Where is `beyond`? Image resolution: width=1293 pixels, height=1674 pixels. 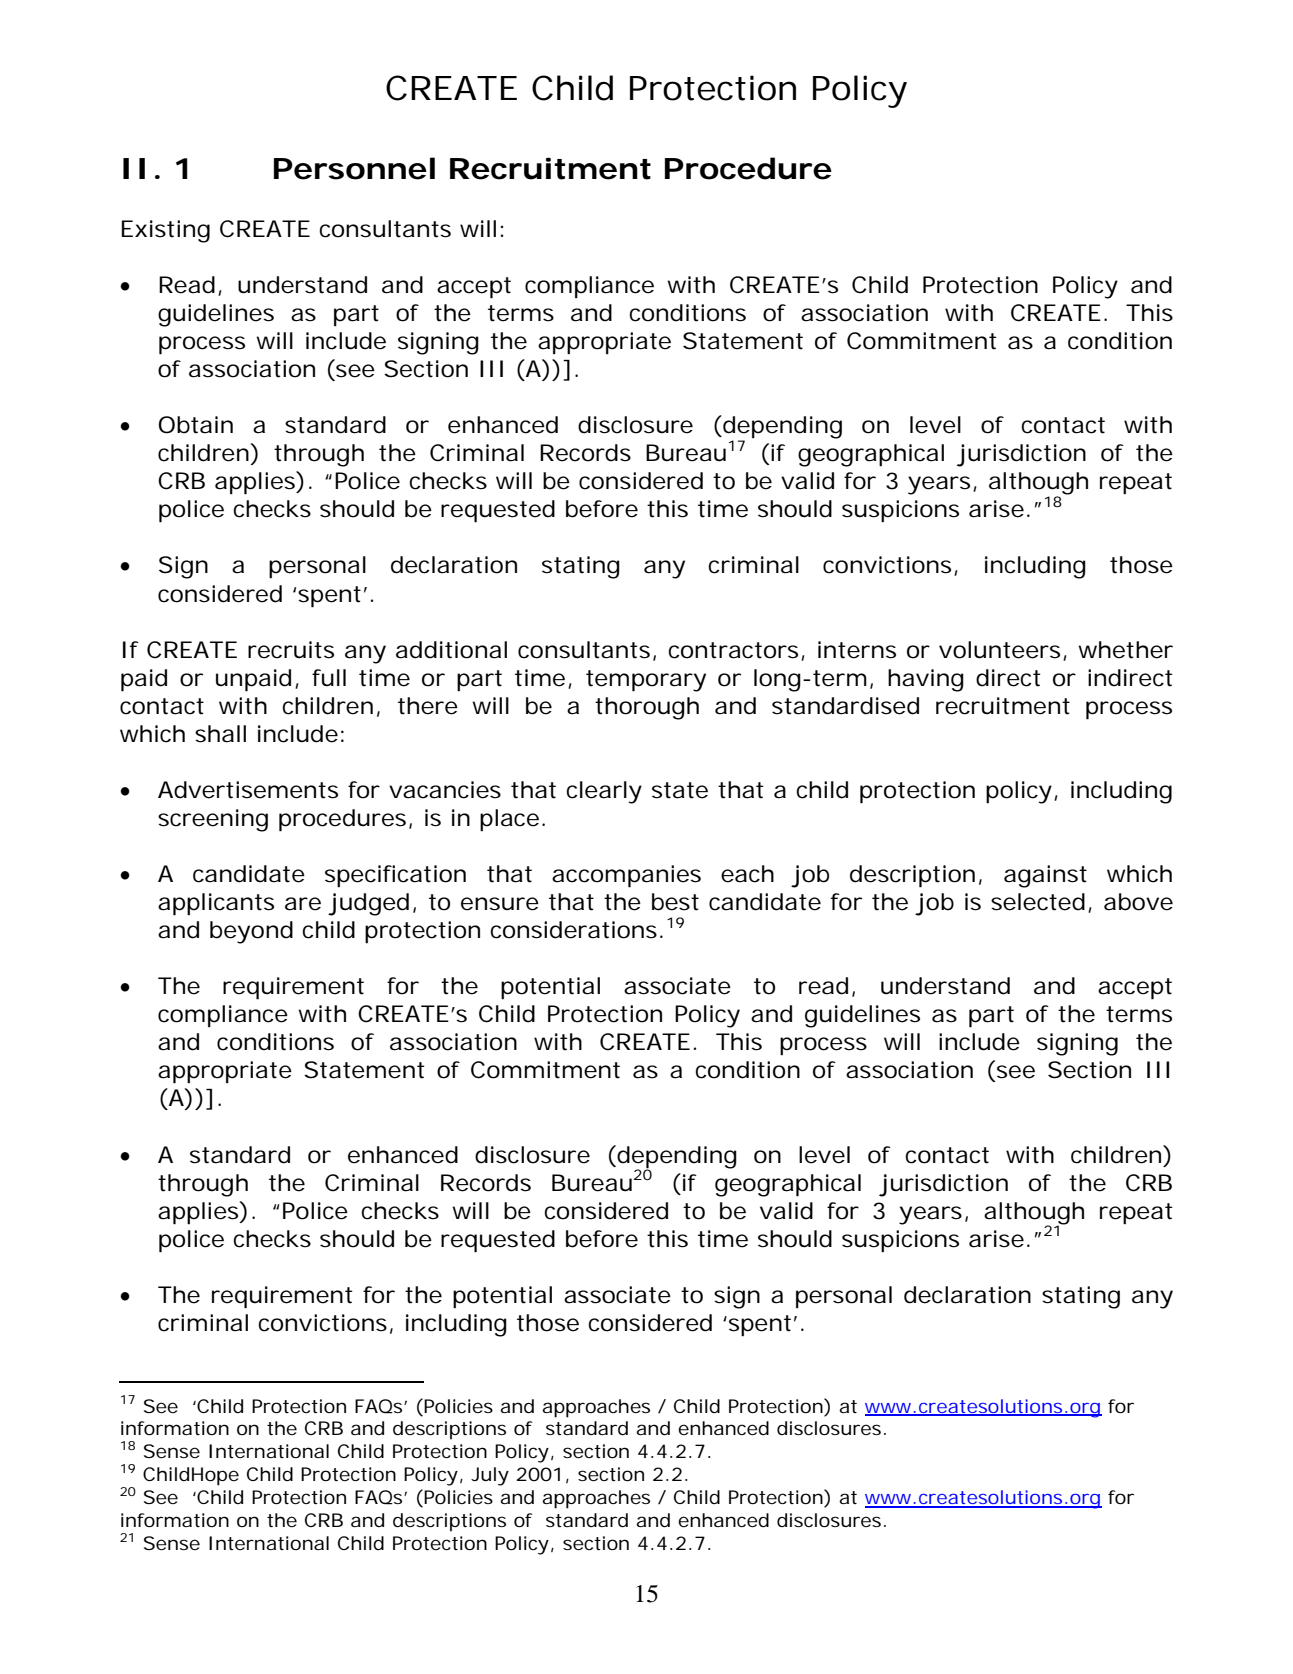 beyond is located at coordinates (251, 932).
